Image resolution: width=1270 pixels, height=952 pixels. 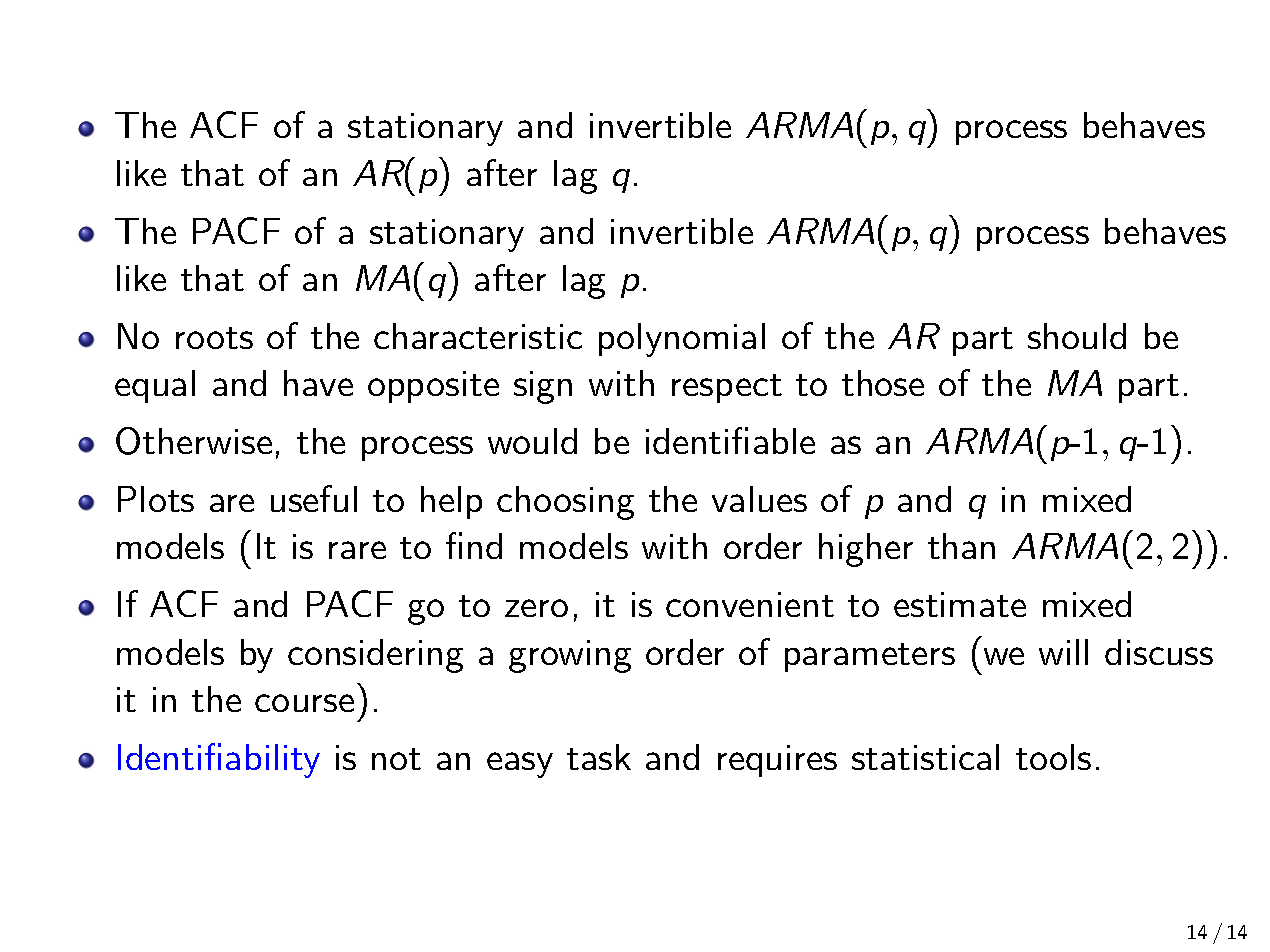 I want to click on values, so click(x=759, y=499).
